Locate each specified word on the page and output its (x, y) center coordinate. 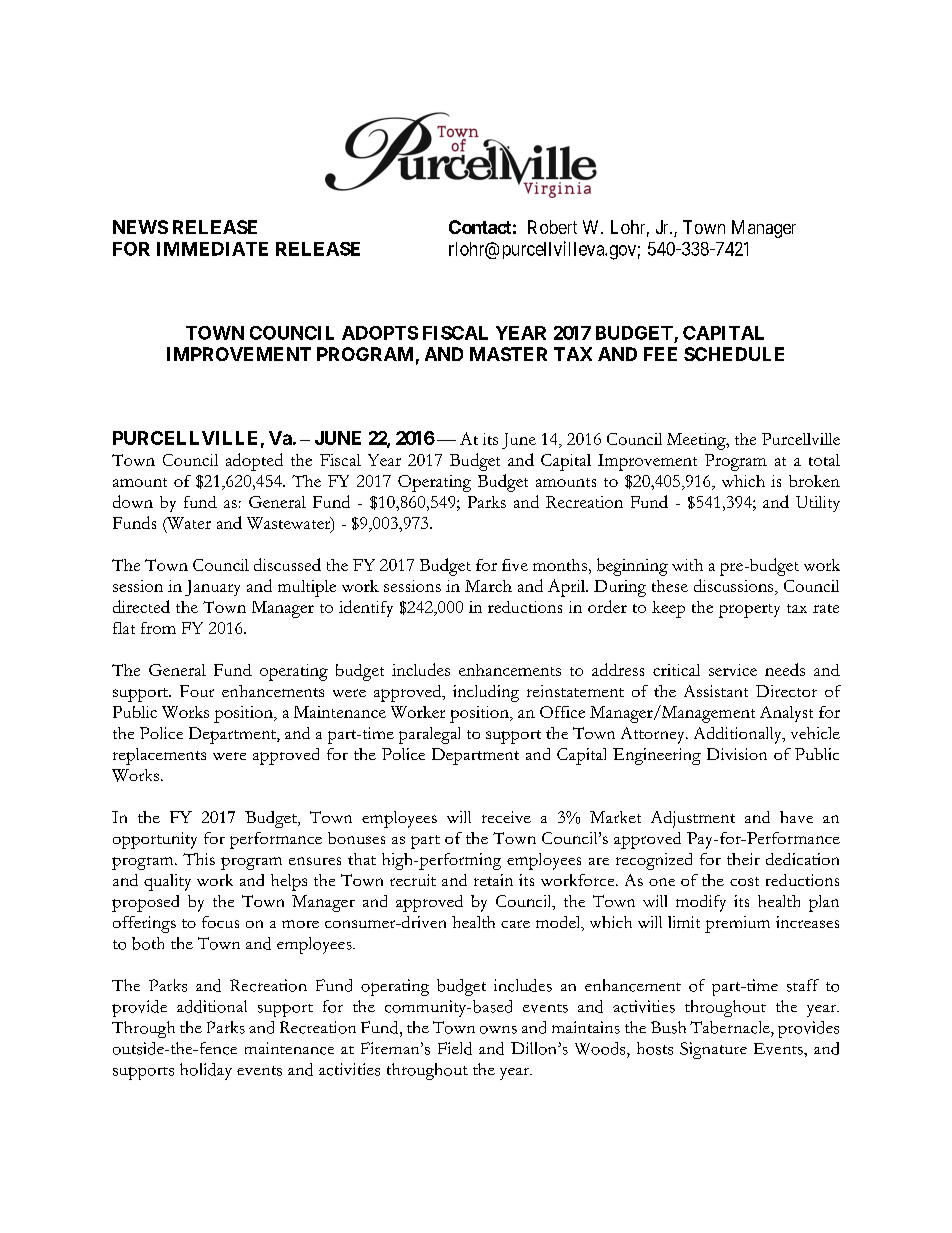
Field (455, 1048)
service (733, 670)
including (486, 693)
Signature (713, 1050)
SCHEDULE (734, 354)
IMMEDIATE (212, 249)
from (158, 628)
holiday (206, 1071)
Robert (552, 227)
